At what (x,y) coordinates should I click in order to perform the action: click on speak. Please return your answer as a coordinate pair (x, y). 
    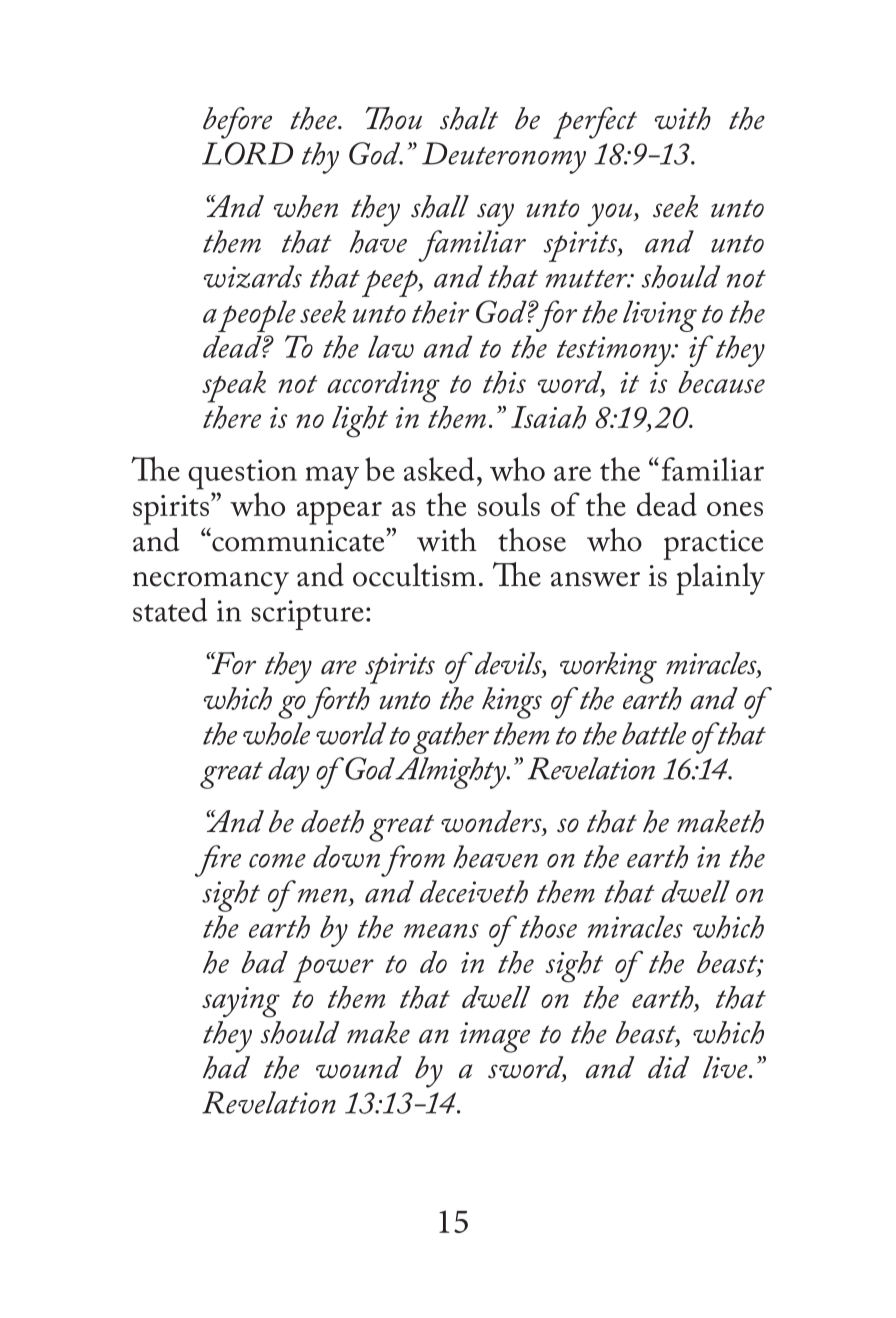
    Looking at the image, I should click on (234, 387).
